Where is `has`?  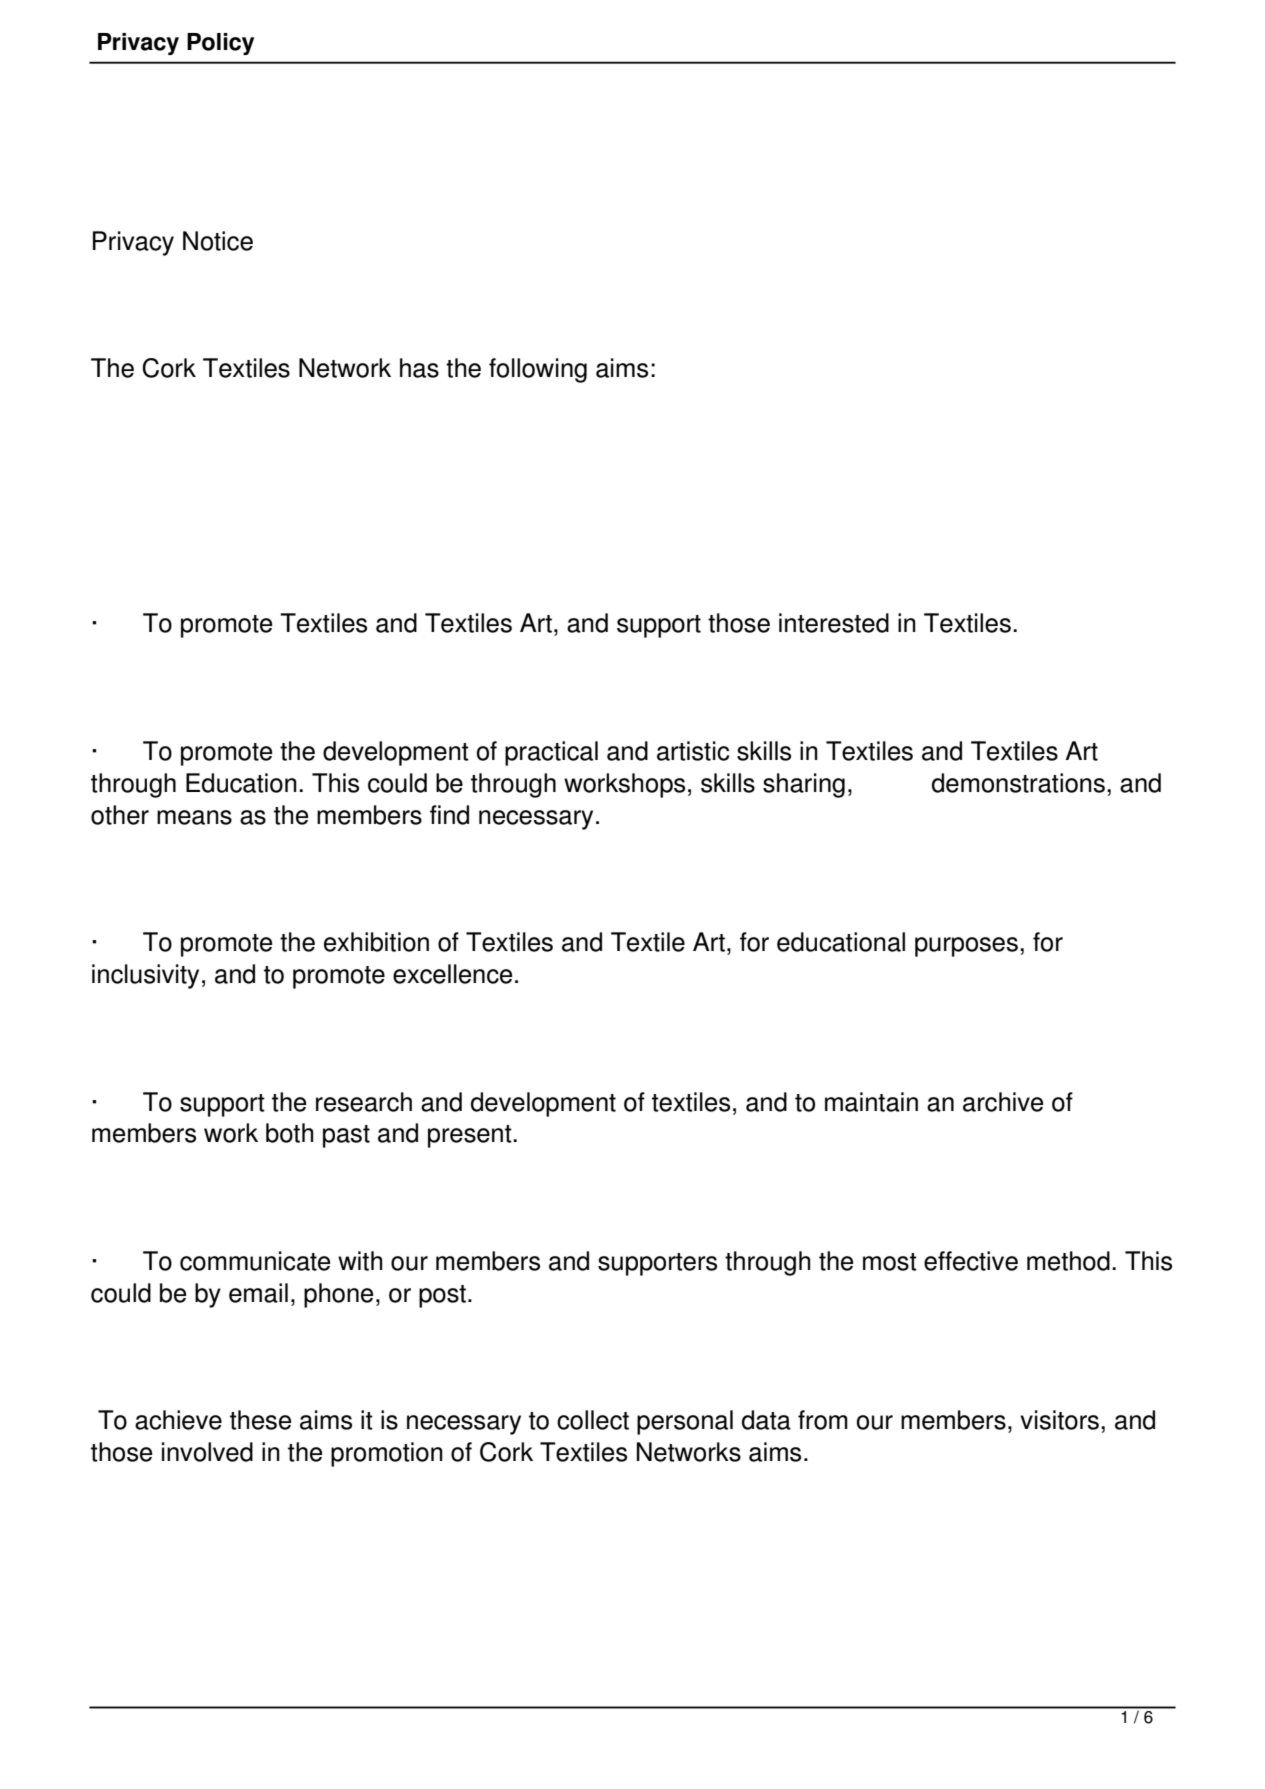
has is located at coordinates (419, 368).
